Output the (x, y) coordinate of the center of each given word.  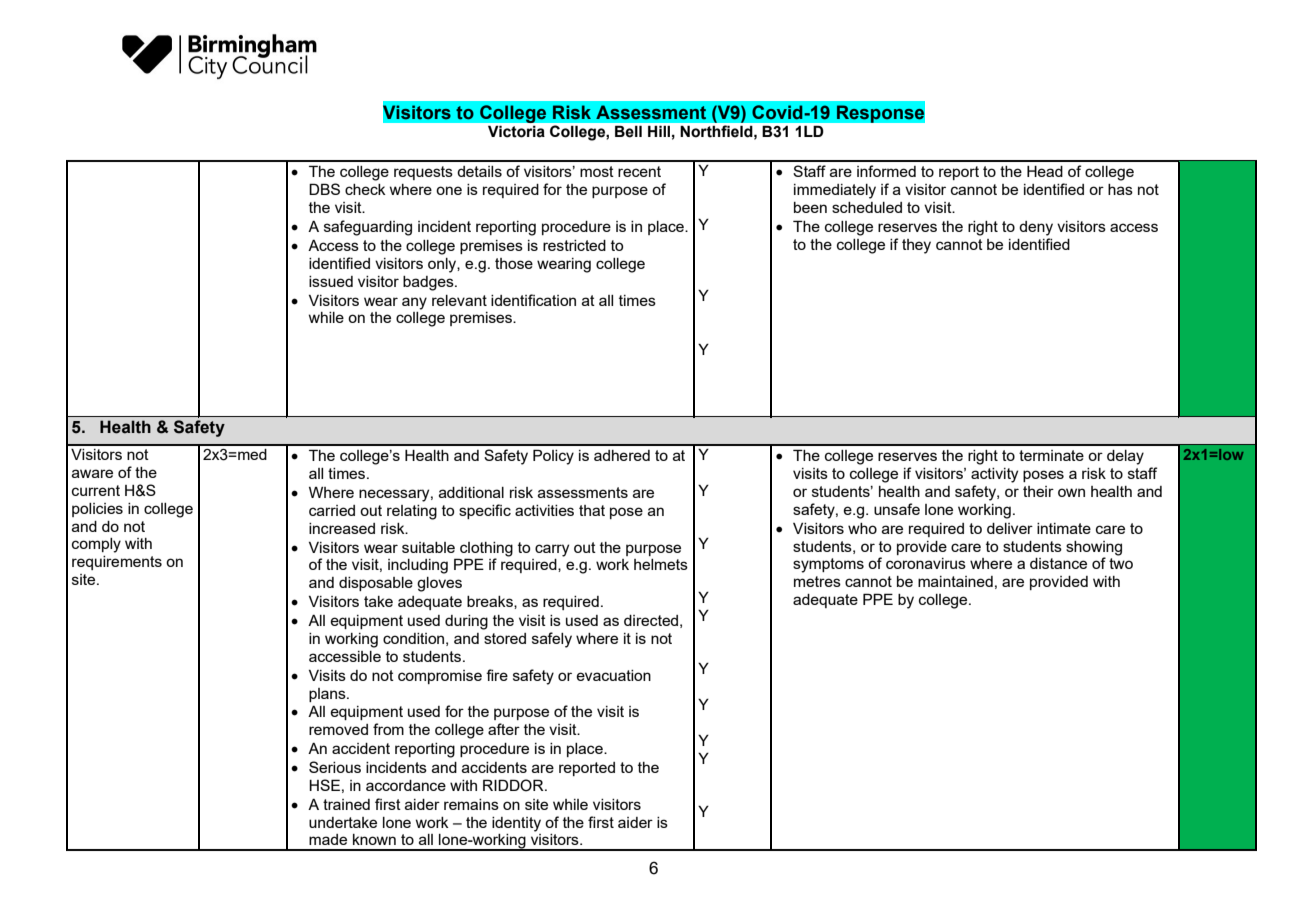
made (328, 839)
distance (1058, 563)
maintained (955, 581)
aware (92, 473)
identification (533, 300)
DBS (324, 189)
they (916, 246)
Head (1045, 171)
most (597, 171)
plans (328, 695)
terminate (1051, 455)
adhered (622, 455)
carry (552, 550)
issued (331, 281)
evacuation (613, 675)
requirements (117, 563)
